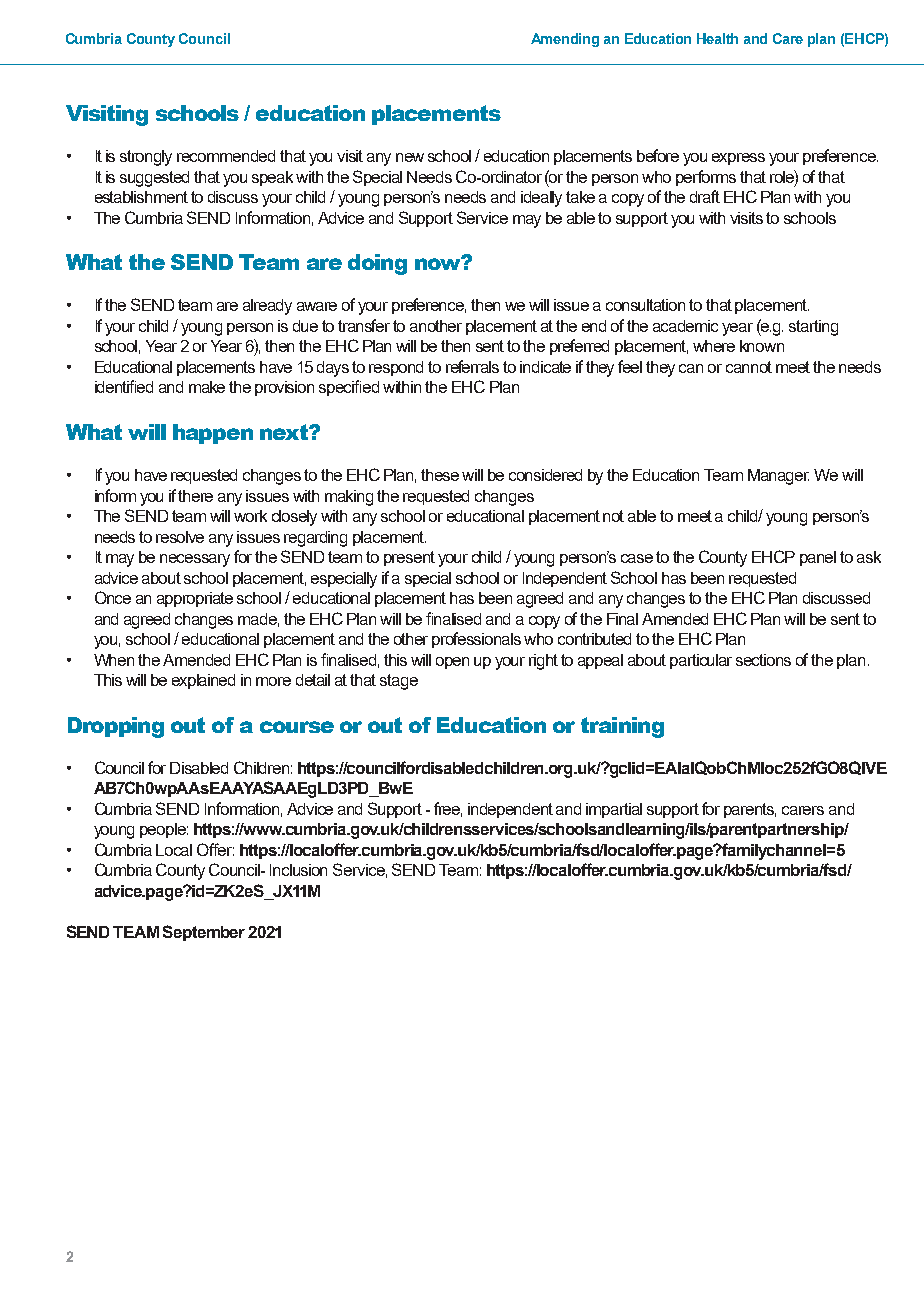 The height and width of the screenshot is (1308, 924). I want to click on these, so click(440, 475).
